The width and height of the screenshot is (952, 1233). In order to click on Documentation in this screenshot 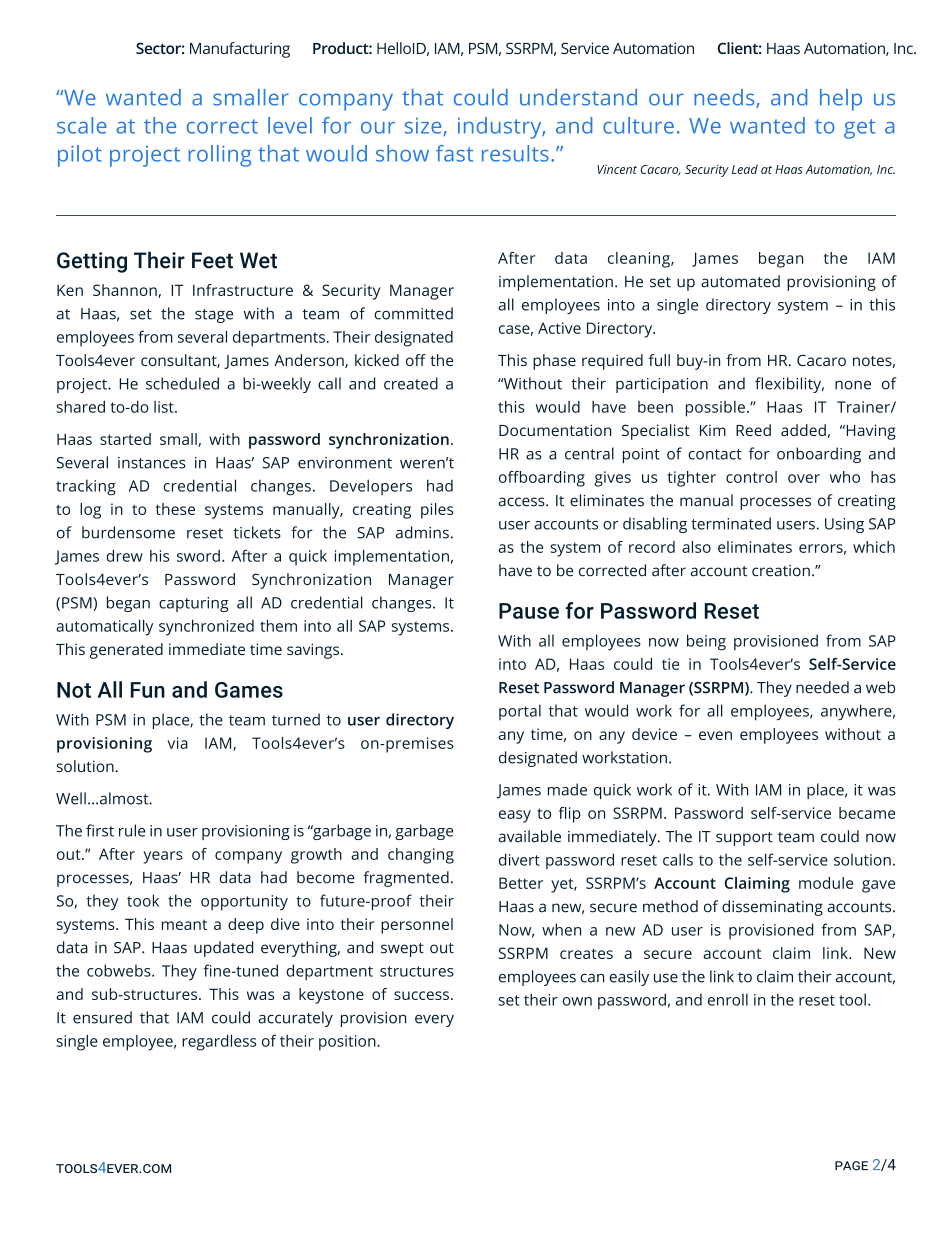, I will do `click(555, 430)`.
